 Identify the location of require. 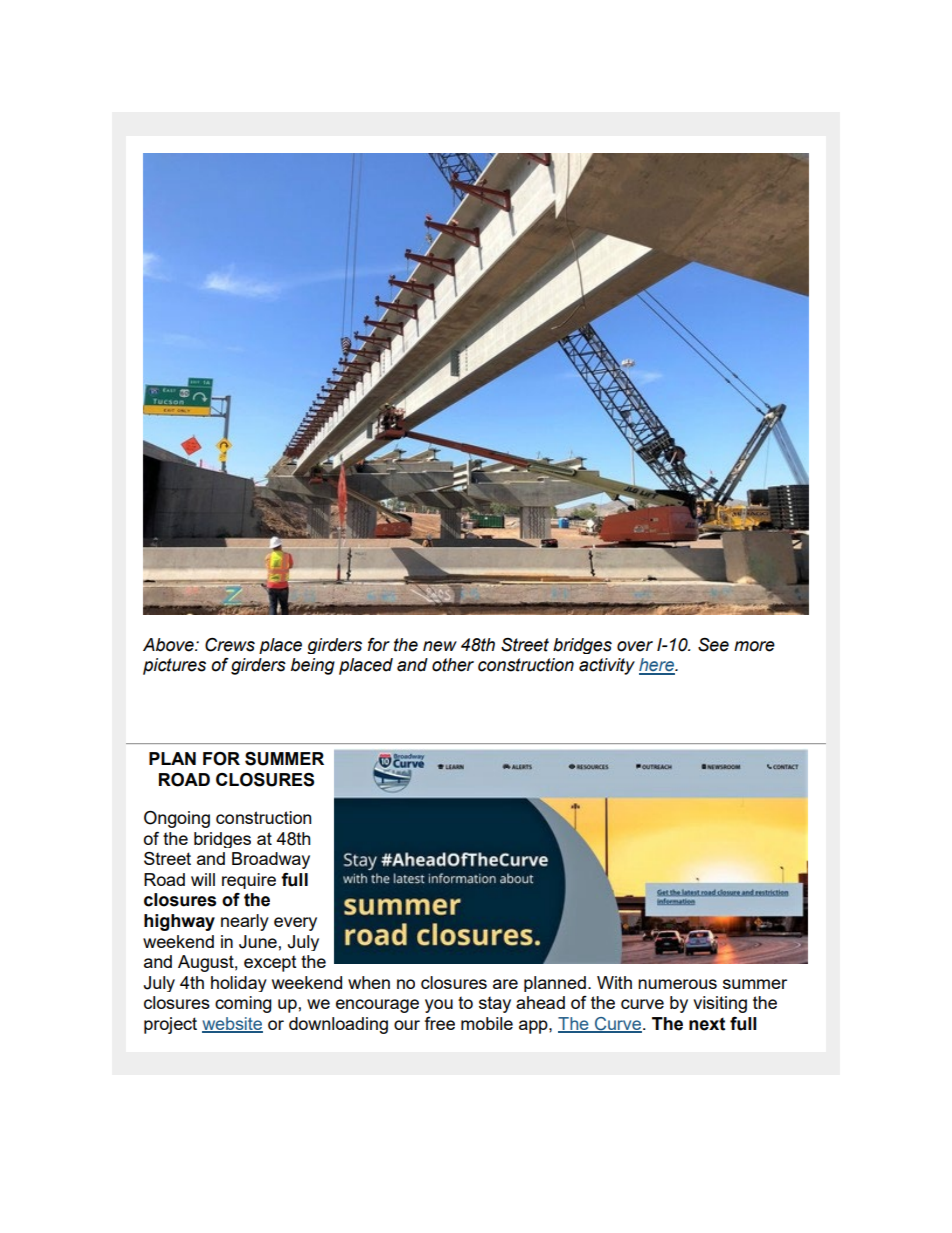
(249, 881).
